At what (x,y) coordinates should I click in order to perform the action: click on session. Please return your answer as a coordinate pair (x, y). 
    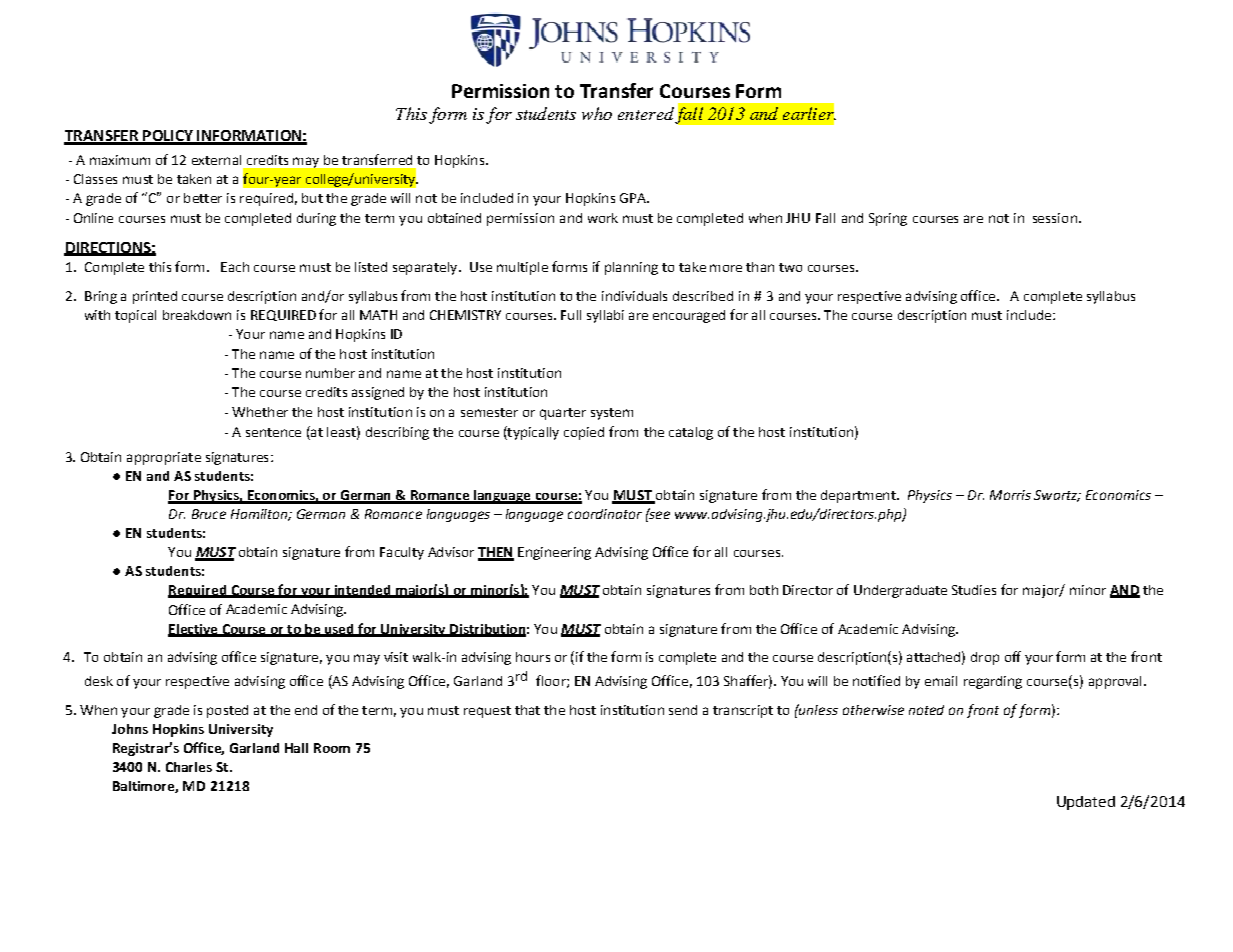
    Looking at the image, I should click on (1055, 218).
